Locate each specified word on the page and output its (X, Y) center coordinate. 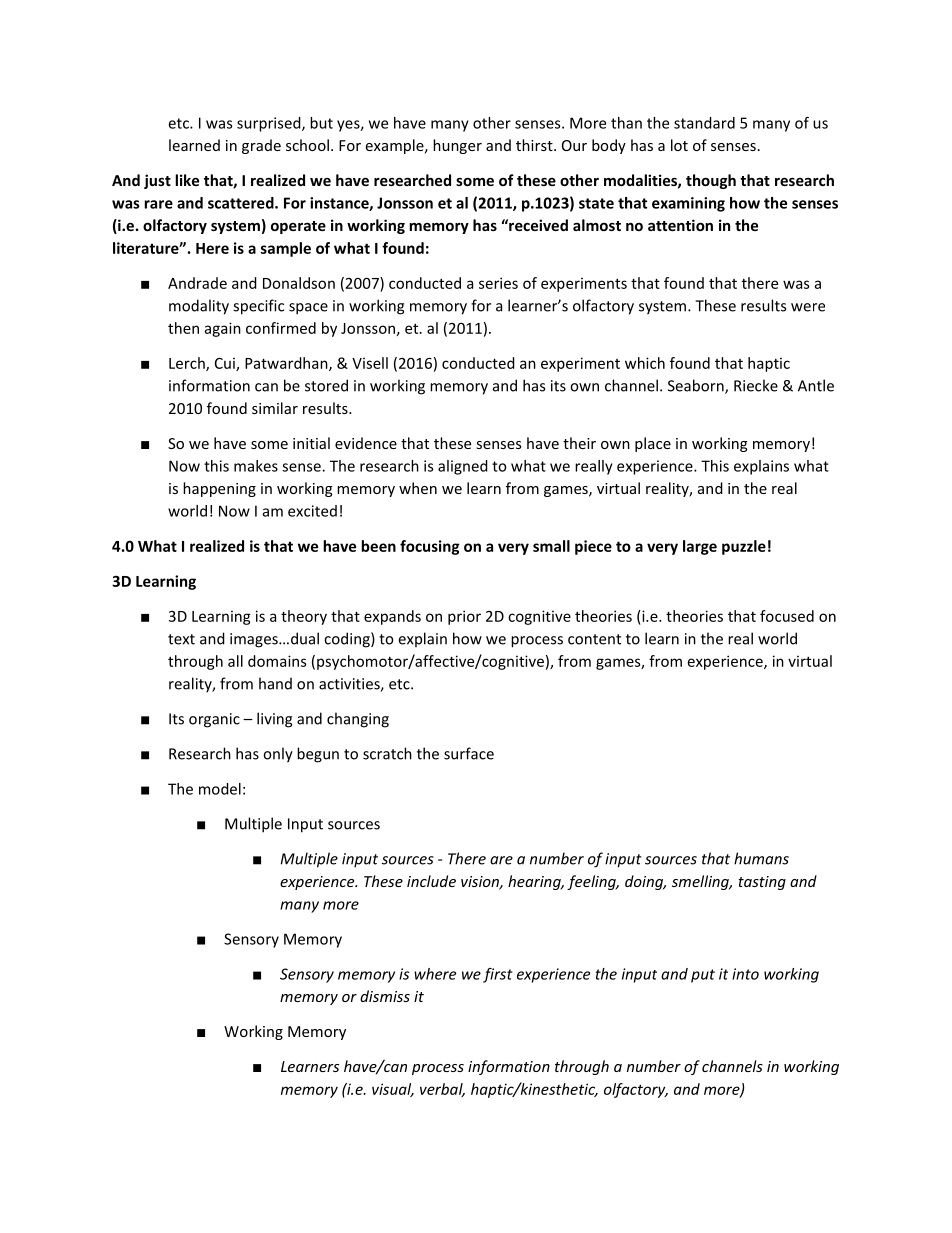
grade (261, 146)
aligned (463, 467)
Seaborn (697, 386)
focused (787, 616)
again (223, 329)
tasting (762, 883)
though (711, 181)
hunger (457, 146)
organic (214, 720)
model (220, 789)
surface (469, 753)
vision (481, 883)
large (700, 547)
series (498, 283)
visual (393, 1090)
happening (219, 489)
